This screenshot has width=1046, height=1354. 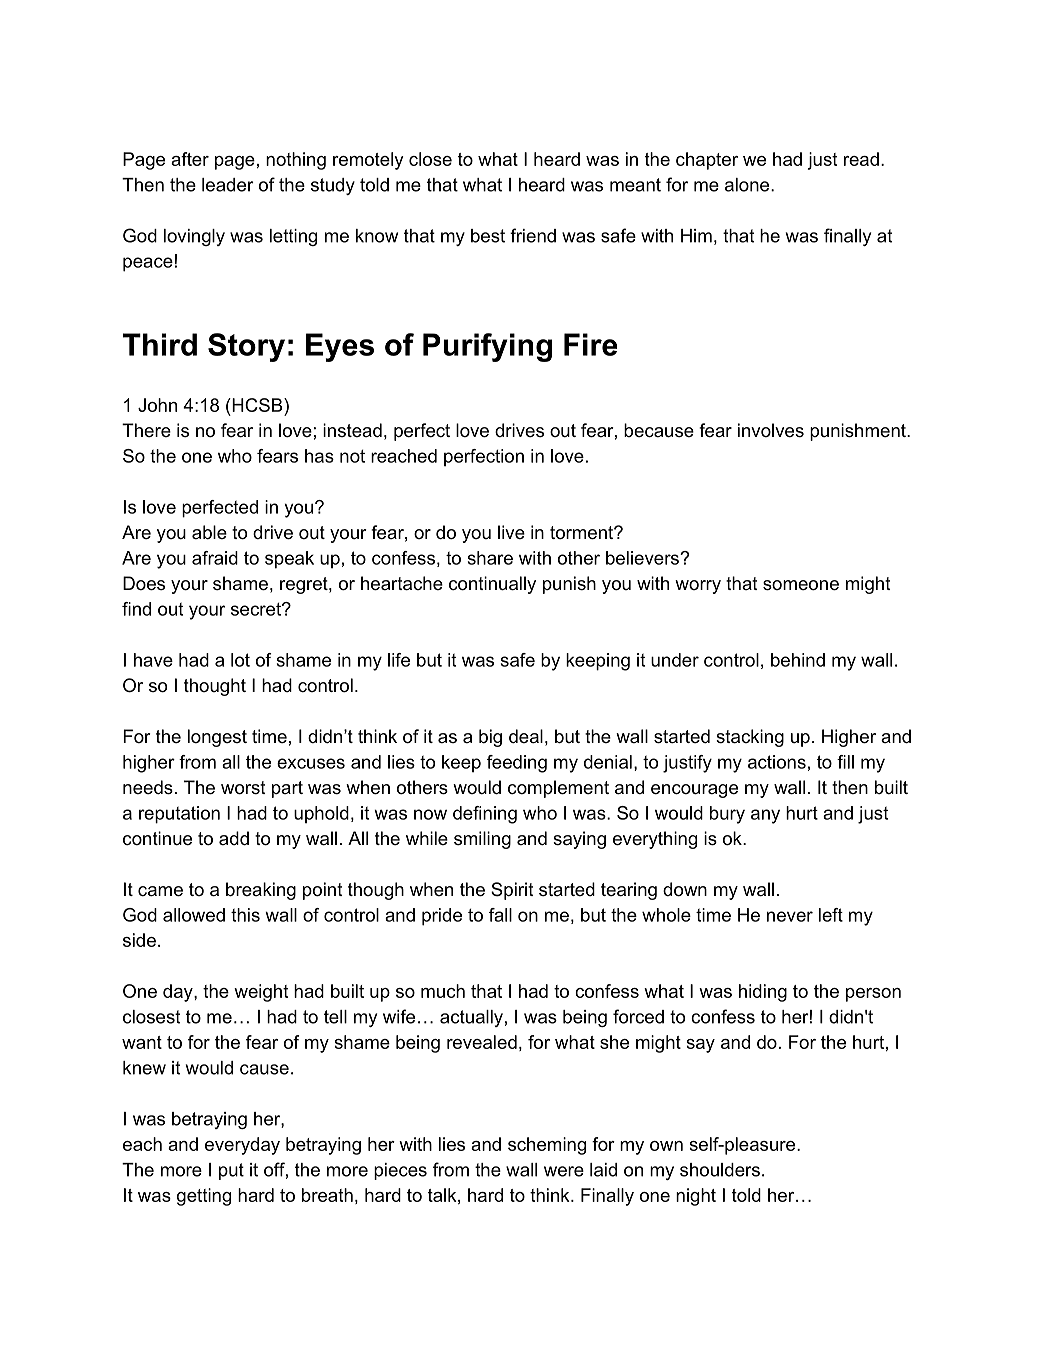 What do you see at coordinates (488, 236) in the screenshot?
I see `best` at bounding box center [488, 236].
